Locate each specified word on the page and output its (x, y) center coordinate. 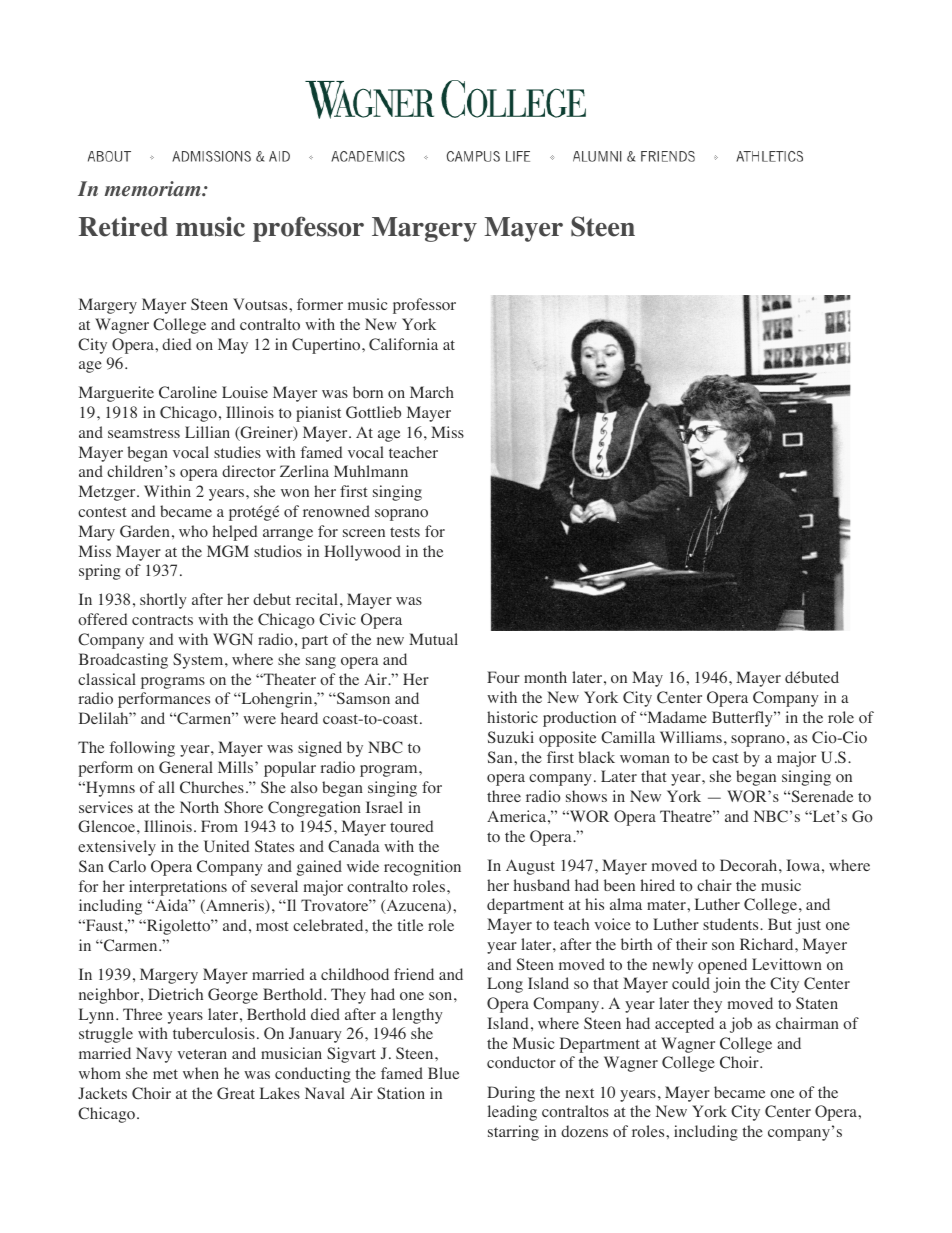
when (201, 1073)
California (403, 344)
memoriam (154, 189)
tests (405, 532)
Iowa (804, 865)
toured (412, 826)
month (545, 677)
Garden (145, 531)
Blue (443, 1073)
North (199, 807)
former (320, 304)
